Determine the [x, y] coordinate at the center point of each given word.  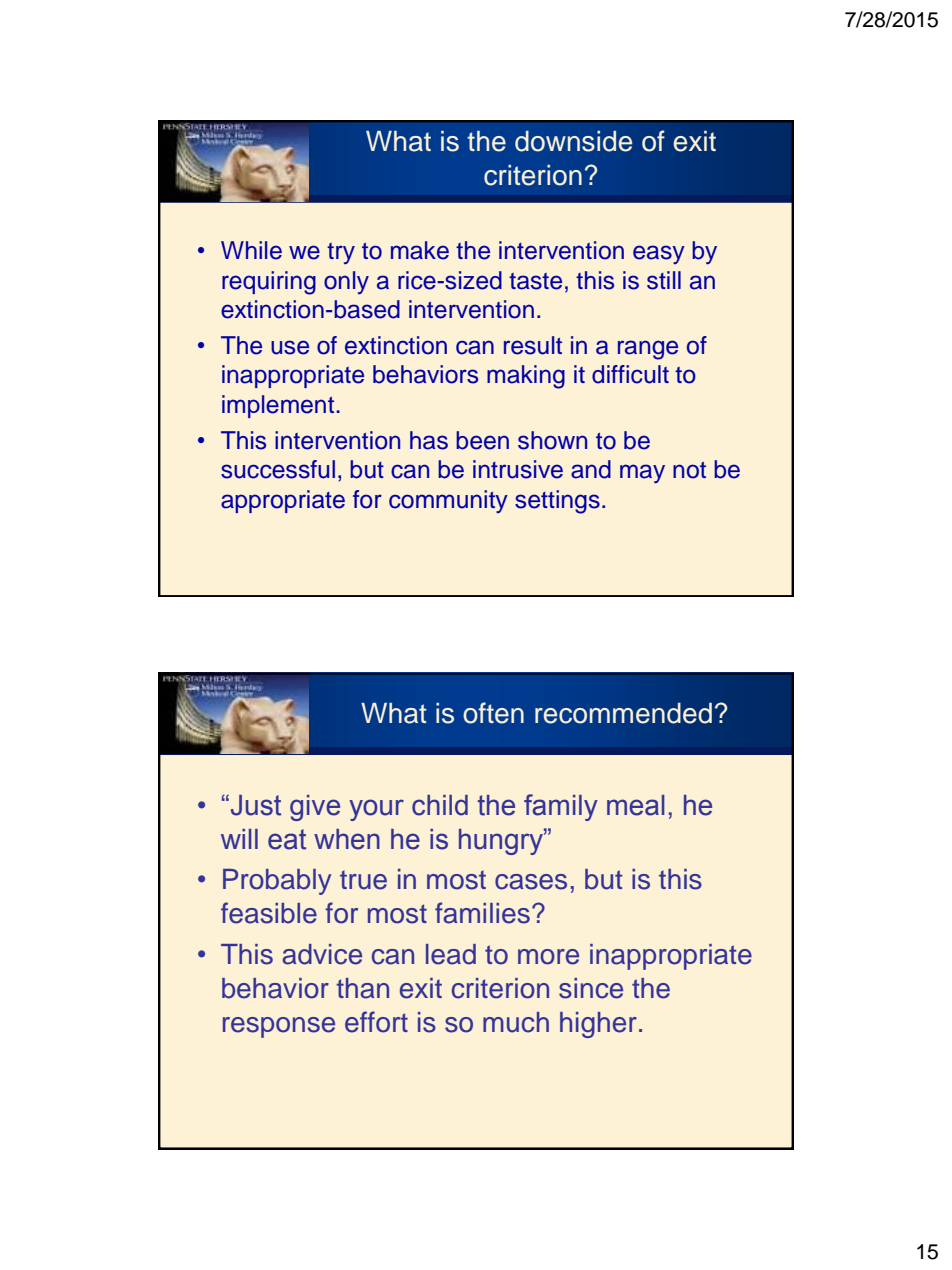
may [642, 474]
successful [278, 469]
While [251, 250]
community [448, 501]
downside [573, 141]
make [420, 250]
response [279, 1027]
